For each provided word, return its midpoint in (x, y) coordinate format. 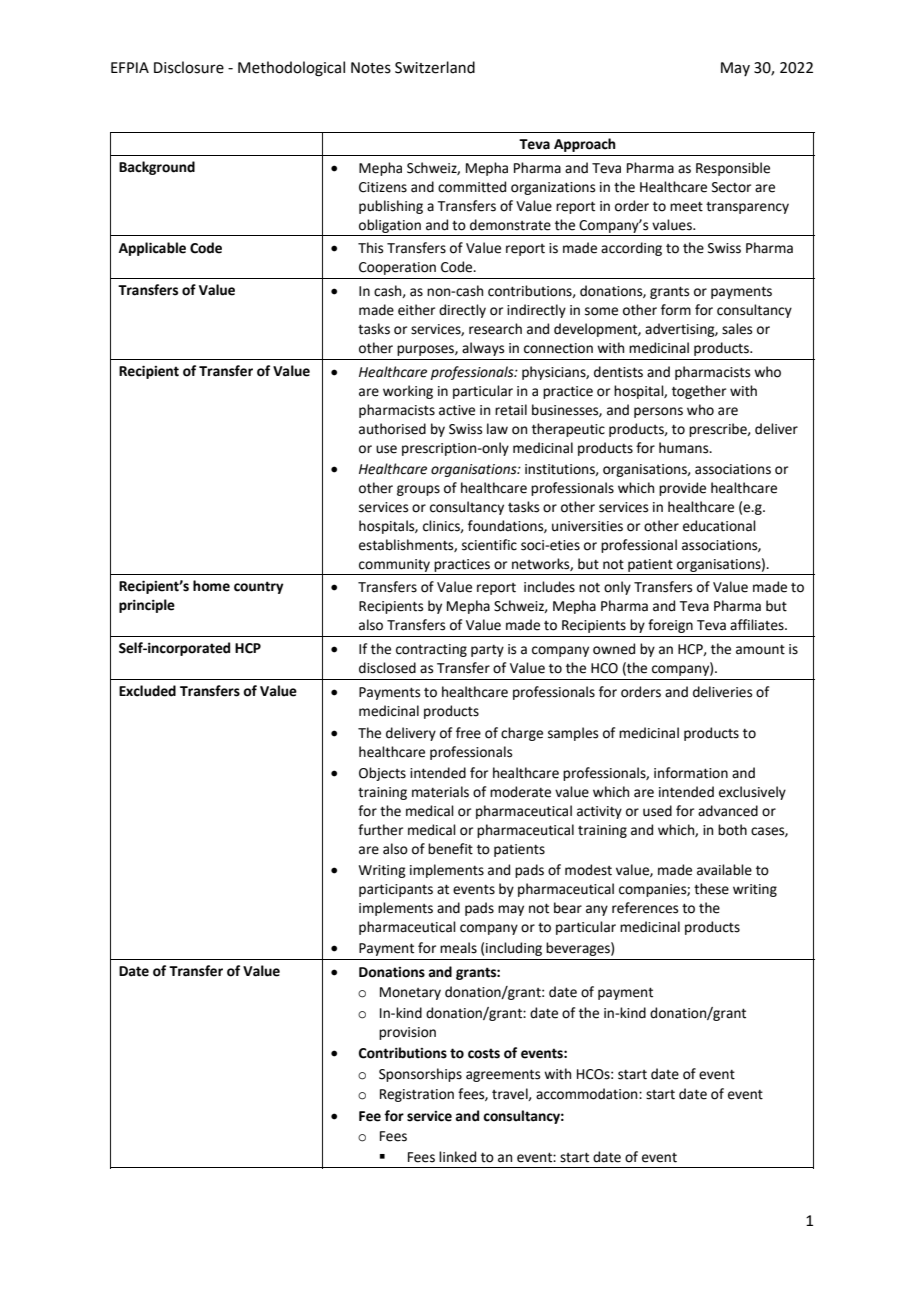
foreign (670, 626)
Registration (417, 1095)
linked (457, 1157)
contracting (431, 650)
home (211, 586)
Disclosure (189, 67)
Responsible (733, 169)
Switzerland (435, 67)
